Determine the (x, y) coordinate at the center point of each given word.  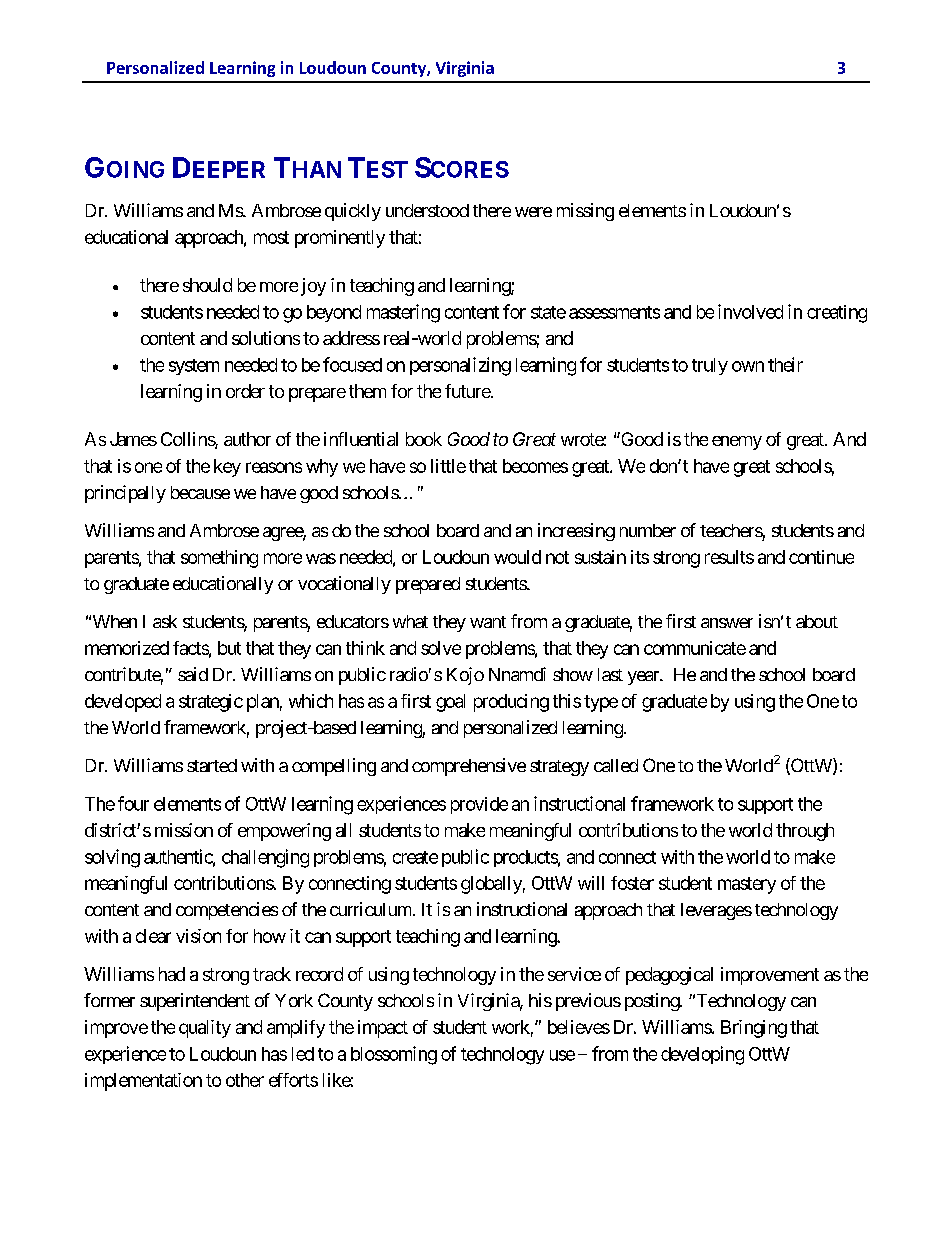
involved (750, 311)
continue (821, 557)
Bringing (754, 1029)
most (271, 237)
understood (427, 210)
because (200, 492)
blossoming (394, 1055)
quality (205, 1029)
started (212, 765)
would (517, 557)
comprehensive (469, 767)
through (805, 832)
